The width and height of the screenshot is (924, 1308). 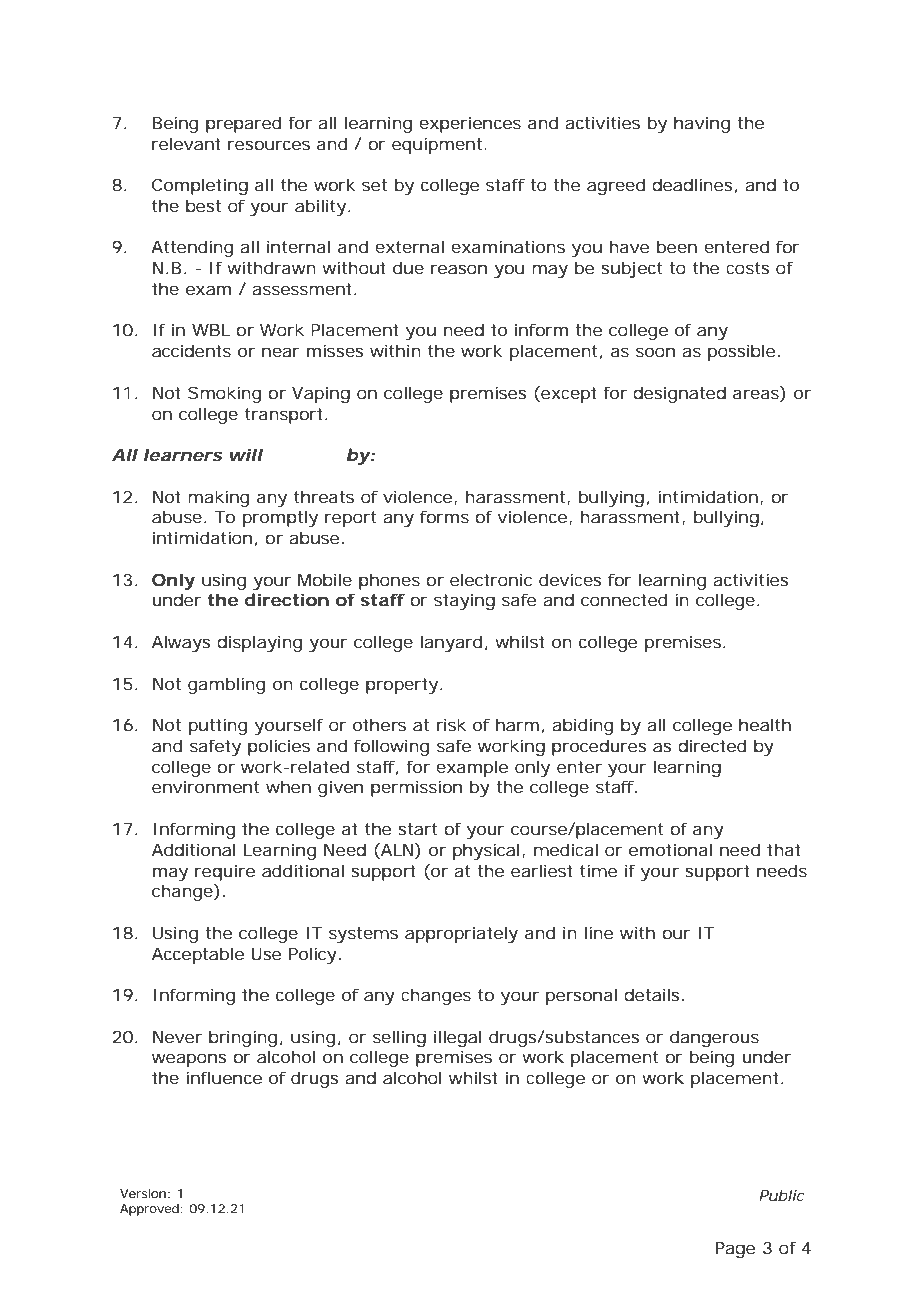 What do you see at coordinates (149, 1210) in the screenshot?
I see `Approved` at bounding box center [149, 1210].
